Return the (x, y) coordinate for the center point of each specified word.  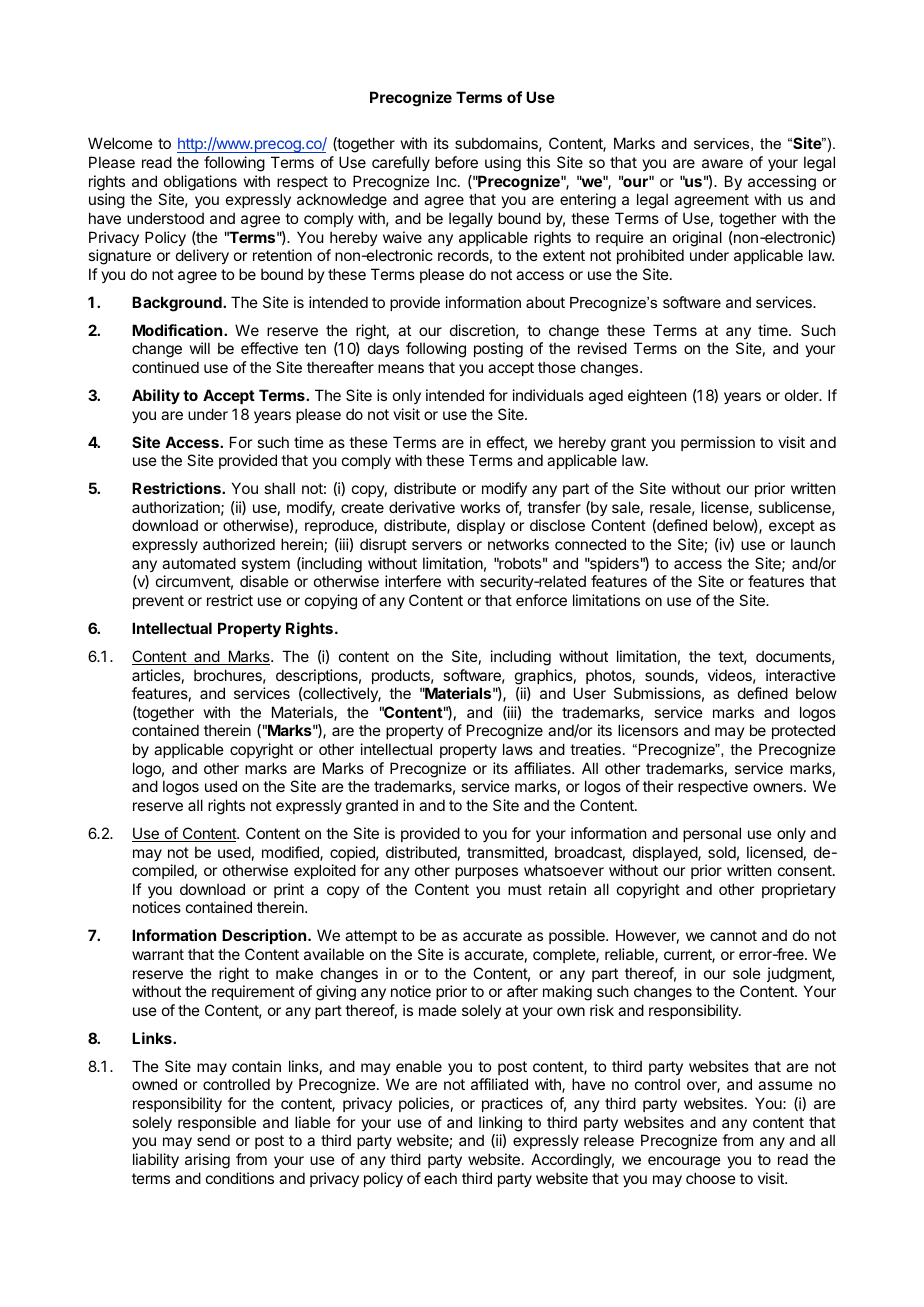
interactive (801, 675)
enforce (541, 600)
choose (711, 1178)
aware (722, 163)
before (456, 162)
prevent (158, 602)
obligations (200, 183)
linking (500, 1124)
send (213, 1140)
